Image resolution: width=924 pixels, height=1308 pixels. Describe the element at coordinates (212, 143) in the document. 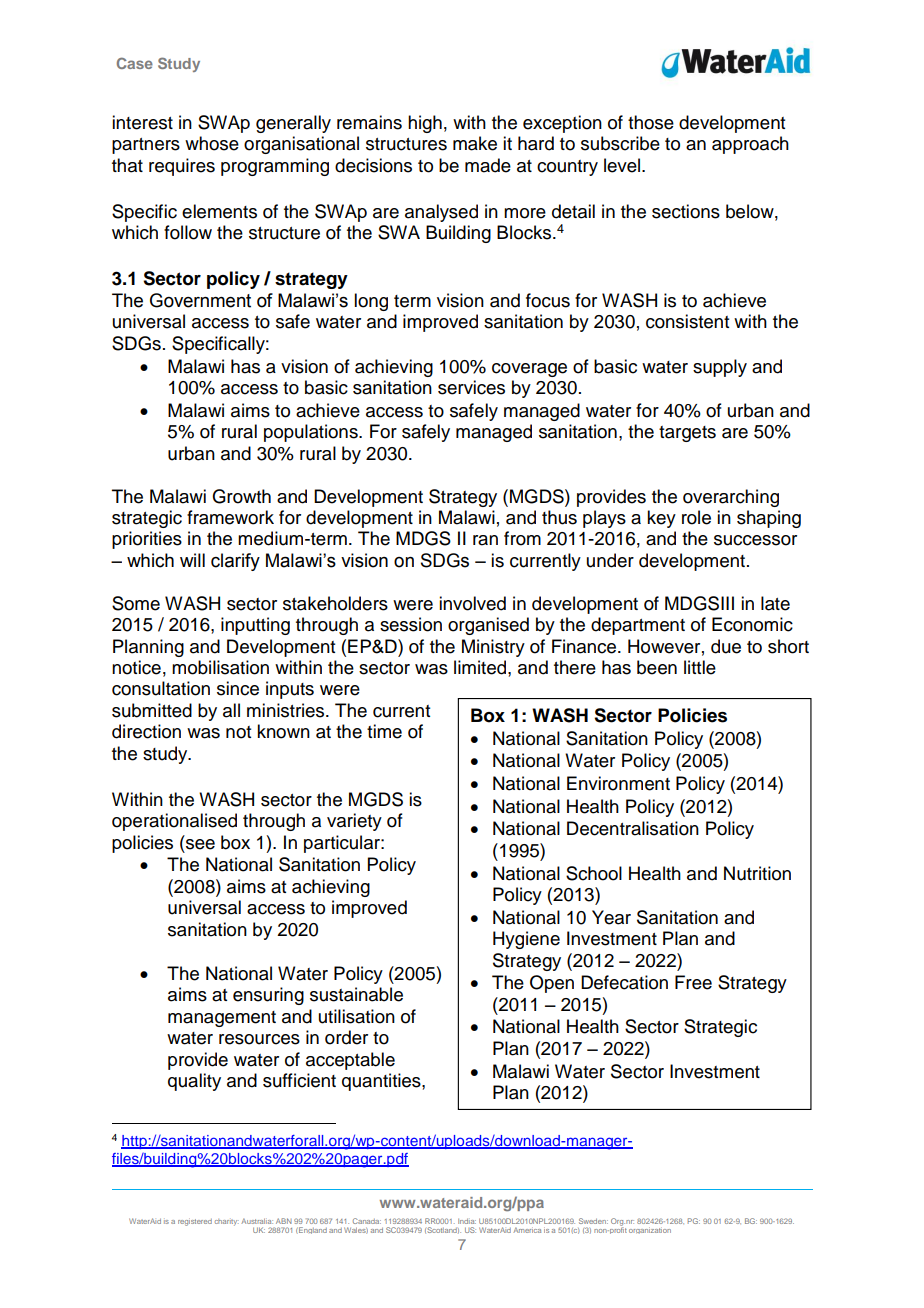

I see `whose` at that location.
